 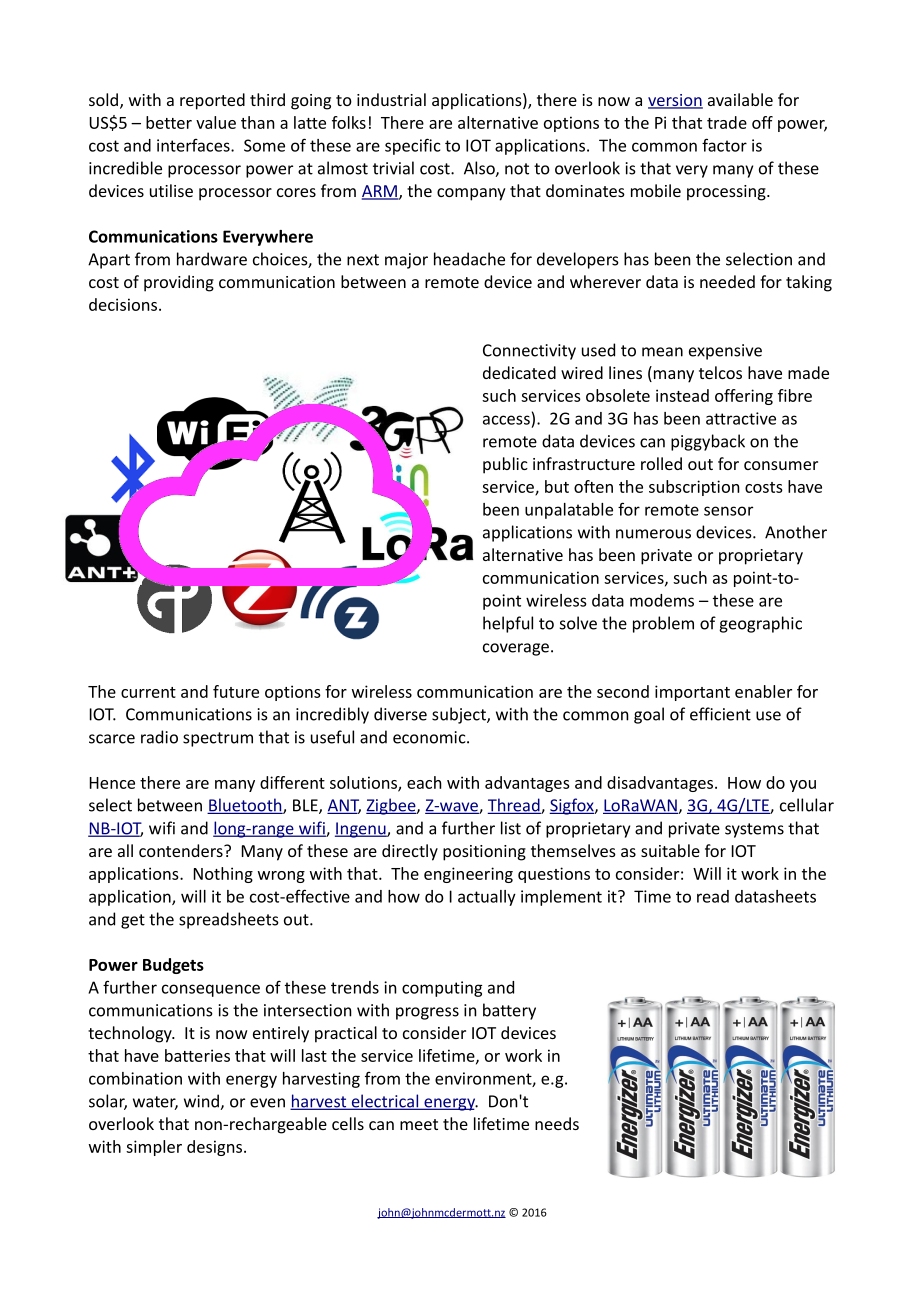 I want to click on specific, so click(x=412, y=146).
